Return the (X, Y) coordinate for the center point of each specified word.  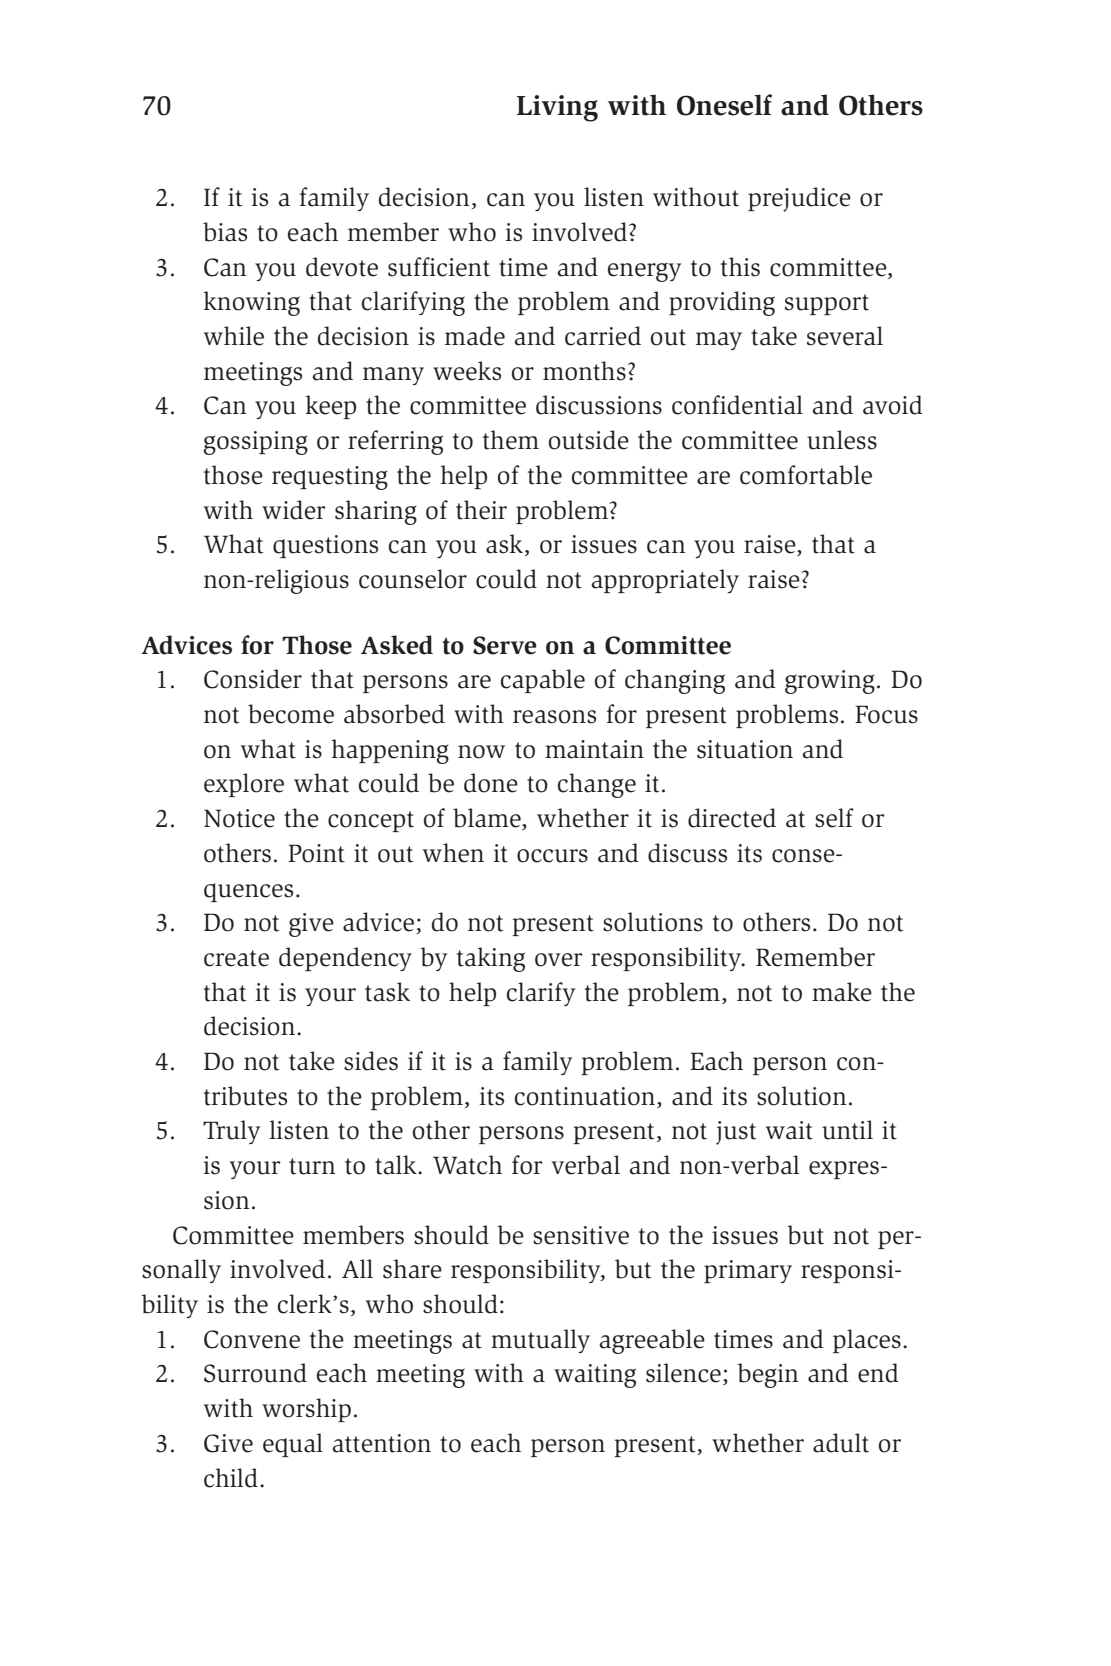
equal (293, 1445)
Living (557, 108)
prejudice (799, 199)
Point (316, 853)
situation (745, 749)
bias (225, 232)
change (597, 785)
